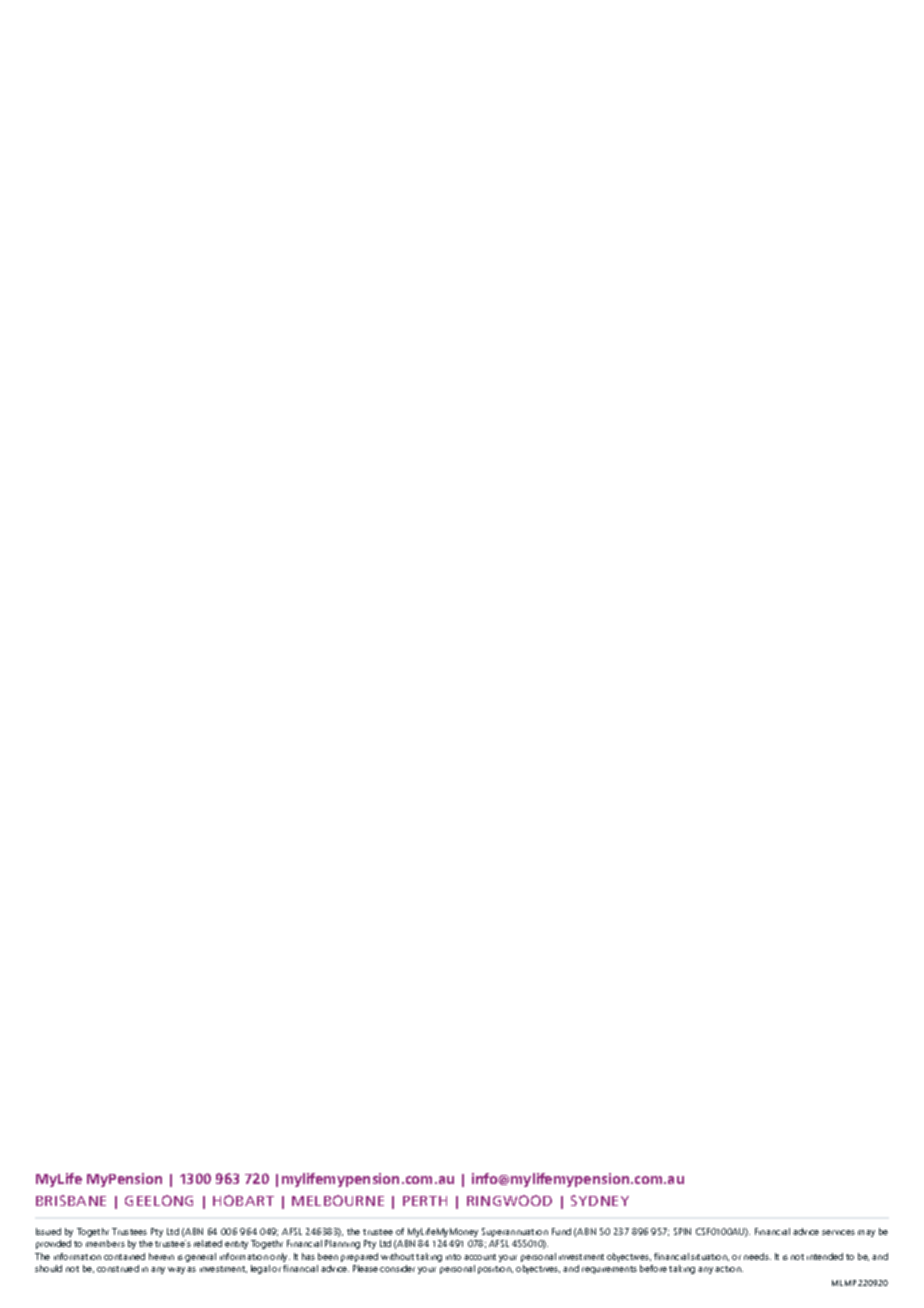 Image resolution: width=924 pixels, height=1308 pixels. What do you see at coordinates (342, 1244) in the document?
I see `Planning` at bounding box center [342, 1244].
